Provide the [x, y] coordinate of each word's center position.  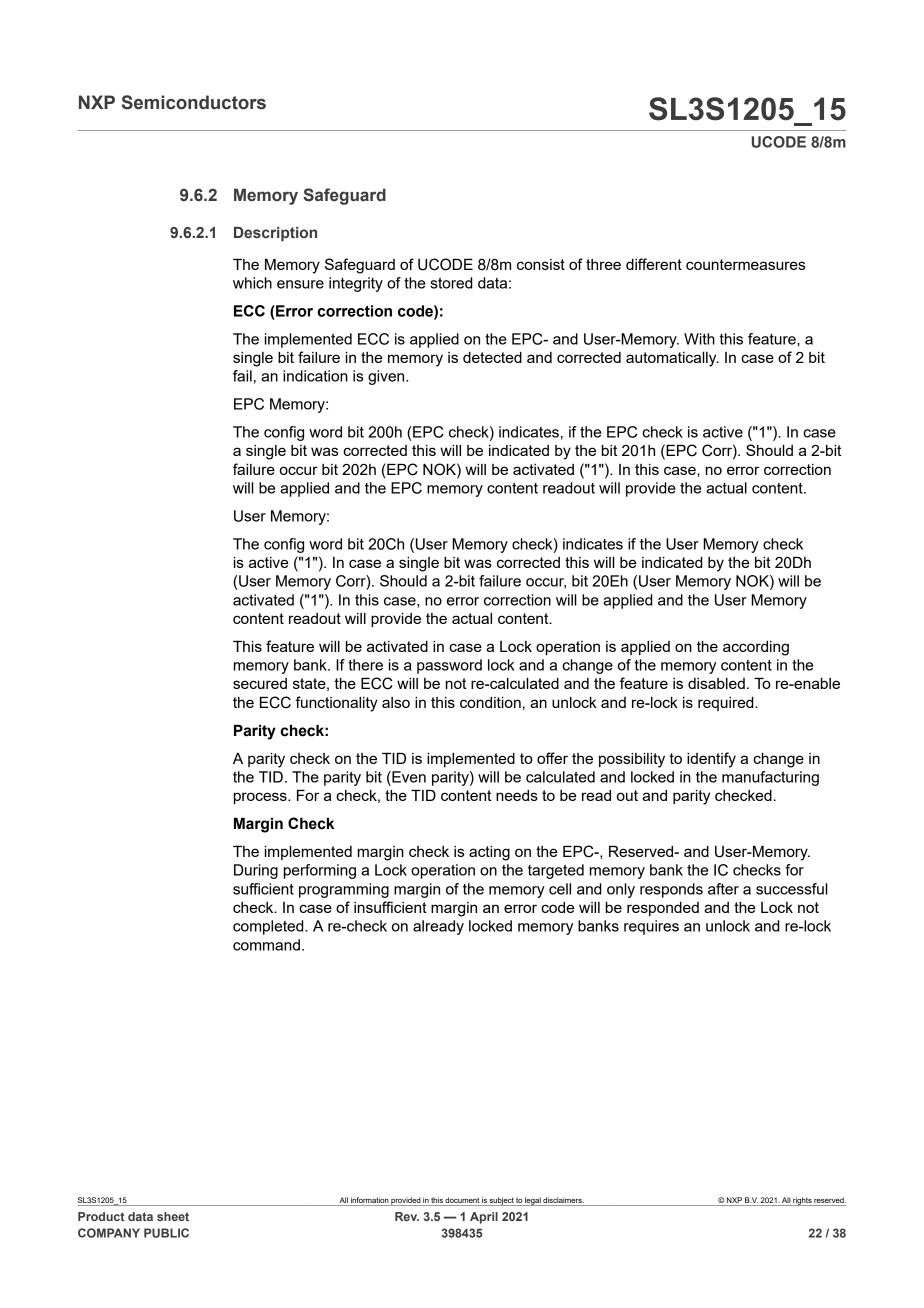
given [387, 377]
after [723, 889]
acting [489, 853]
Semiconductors [194, 102]
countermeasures [745, 264]
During [256, 871]
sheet [173, 1216]
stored [451, 283]
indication [315, 376]
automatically [672, 359]
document [462, 1200]
